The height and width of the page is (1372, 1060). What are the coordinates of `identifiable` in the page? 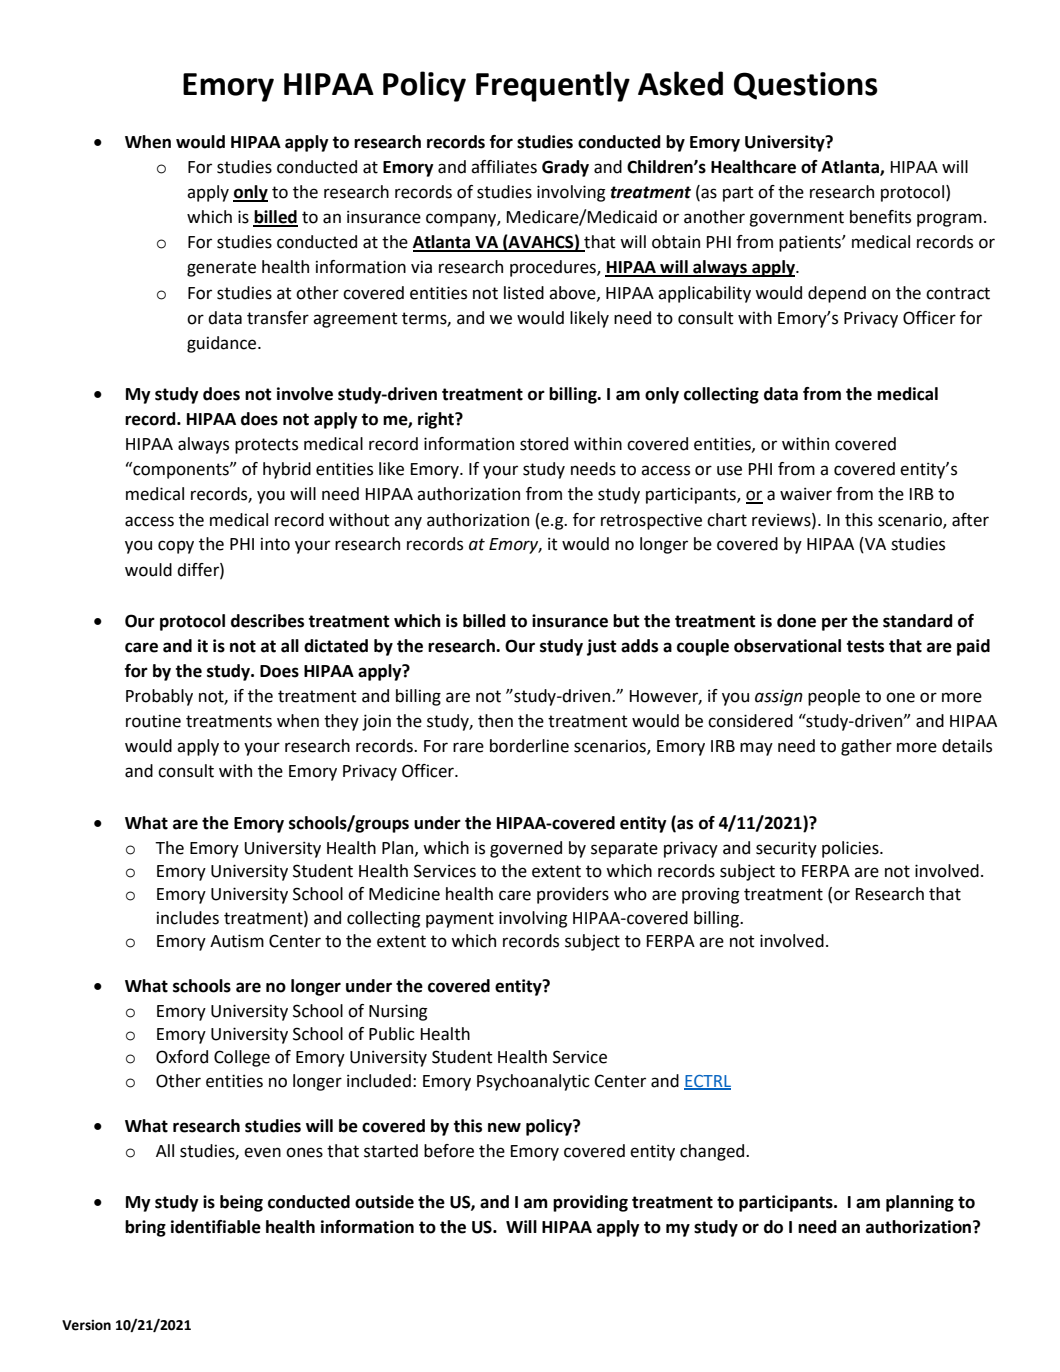 It's located at (216, 1227).
